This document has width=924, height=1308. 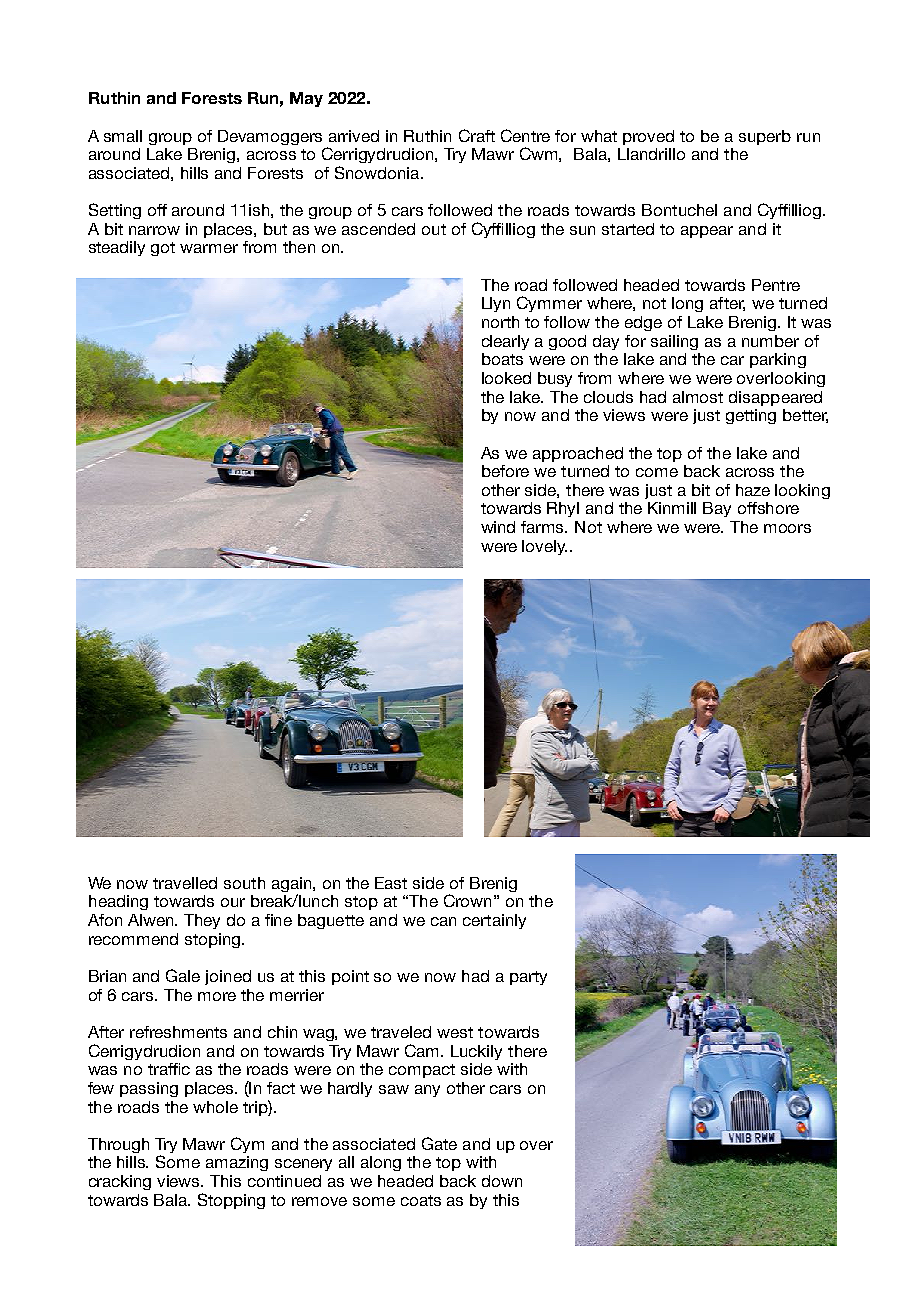 I want to click on small, so click(x=123, y=136).
